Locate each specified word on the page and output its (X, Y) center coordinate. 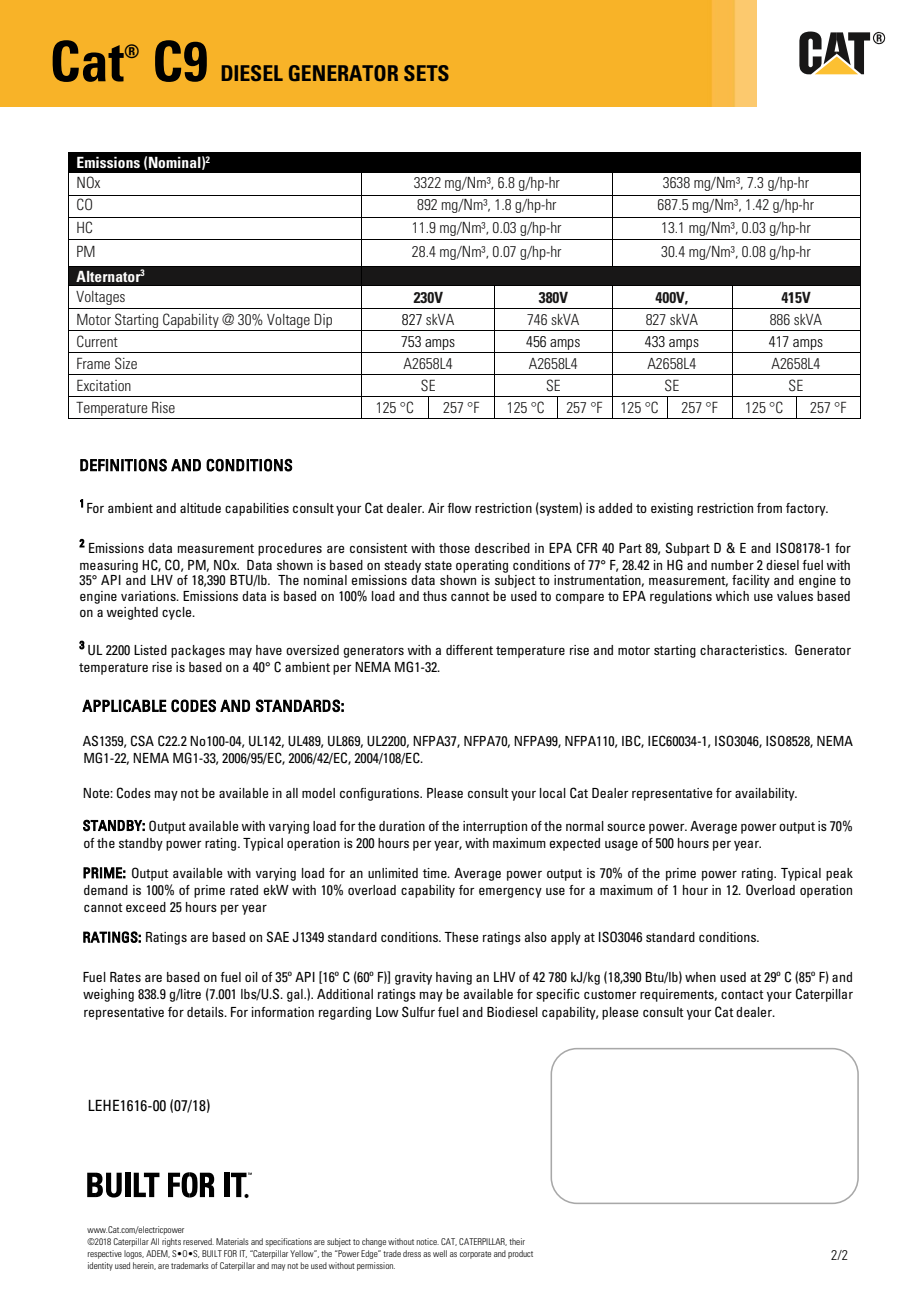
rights (171, 1242)
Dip (323, 321)
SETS (426, 73)
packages (198, 651)
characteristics (743, 650)
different (469, 650)
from (769, 508)
